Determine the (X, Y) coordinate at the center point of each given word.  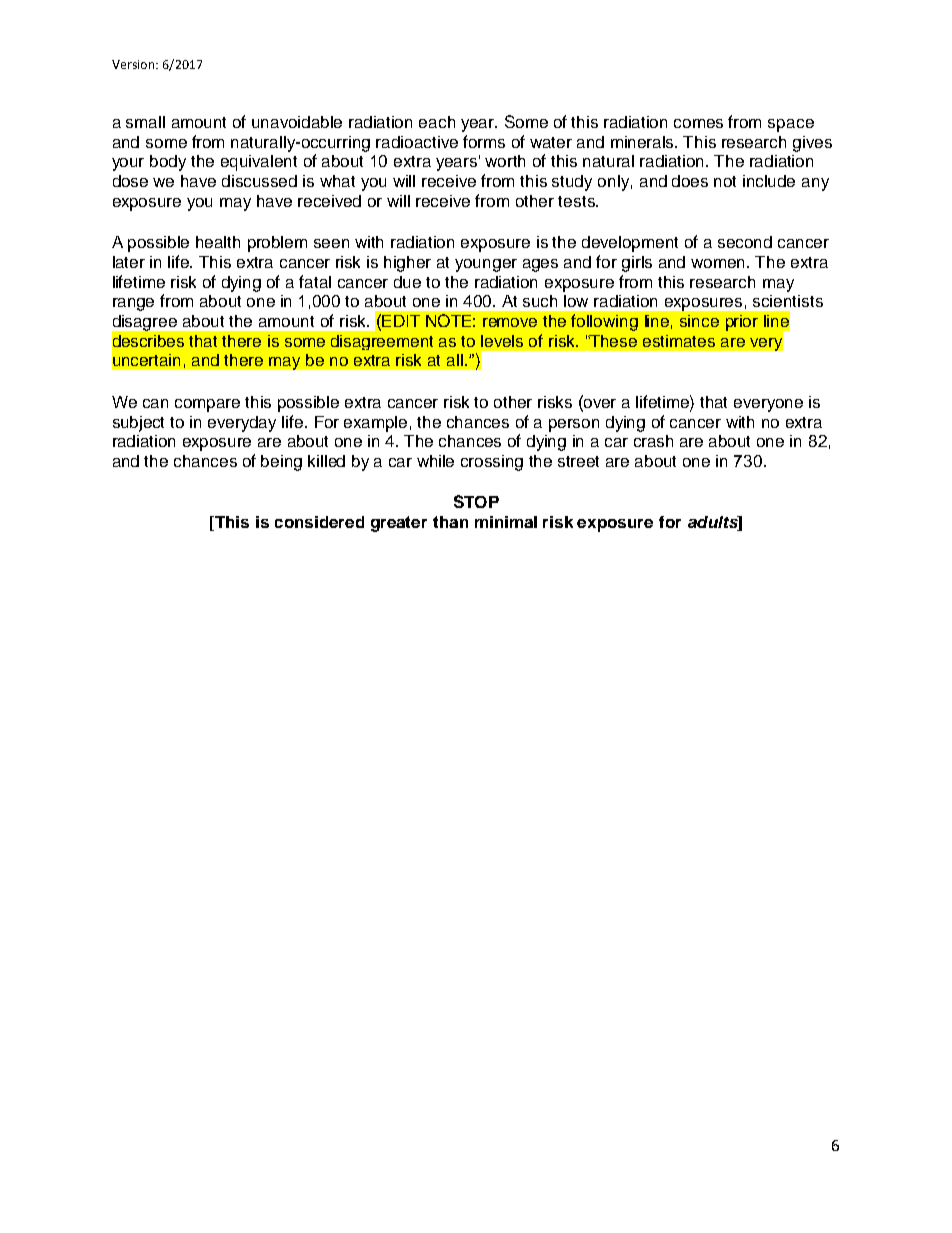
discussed (259, 181)
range (133, 304)
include (769, 181)
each (437, 122)
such (540, 301)
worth (505, 161)
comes (698, 123)
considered (319, 522)
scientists (788, 301)
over (599, 403)
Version (134, 64)
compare (207, 405)
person (574, 425)
